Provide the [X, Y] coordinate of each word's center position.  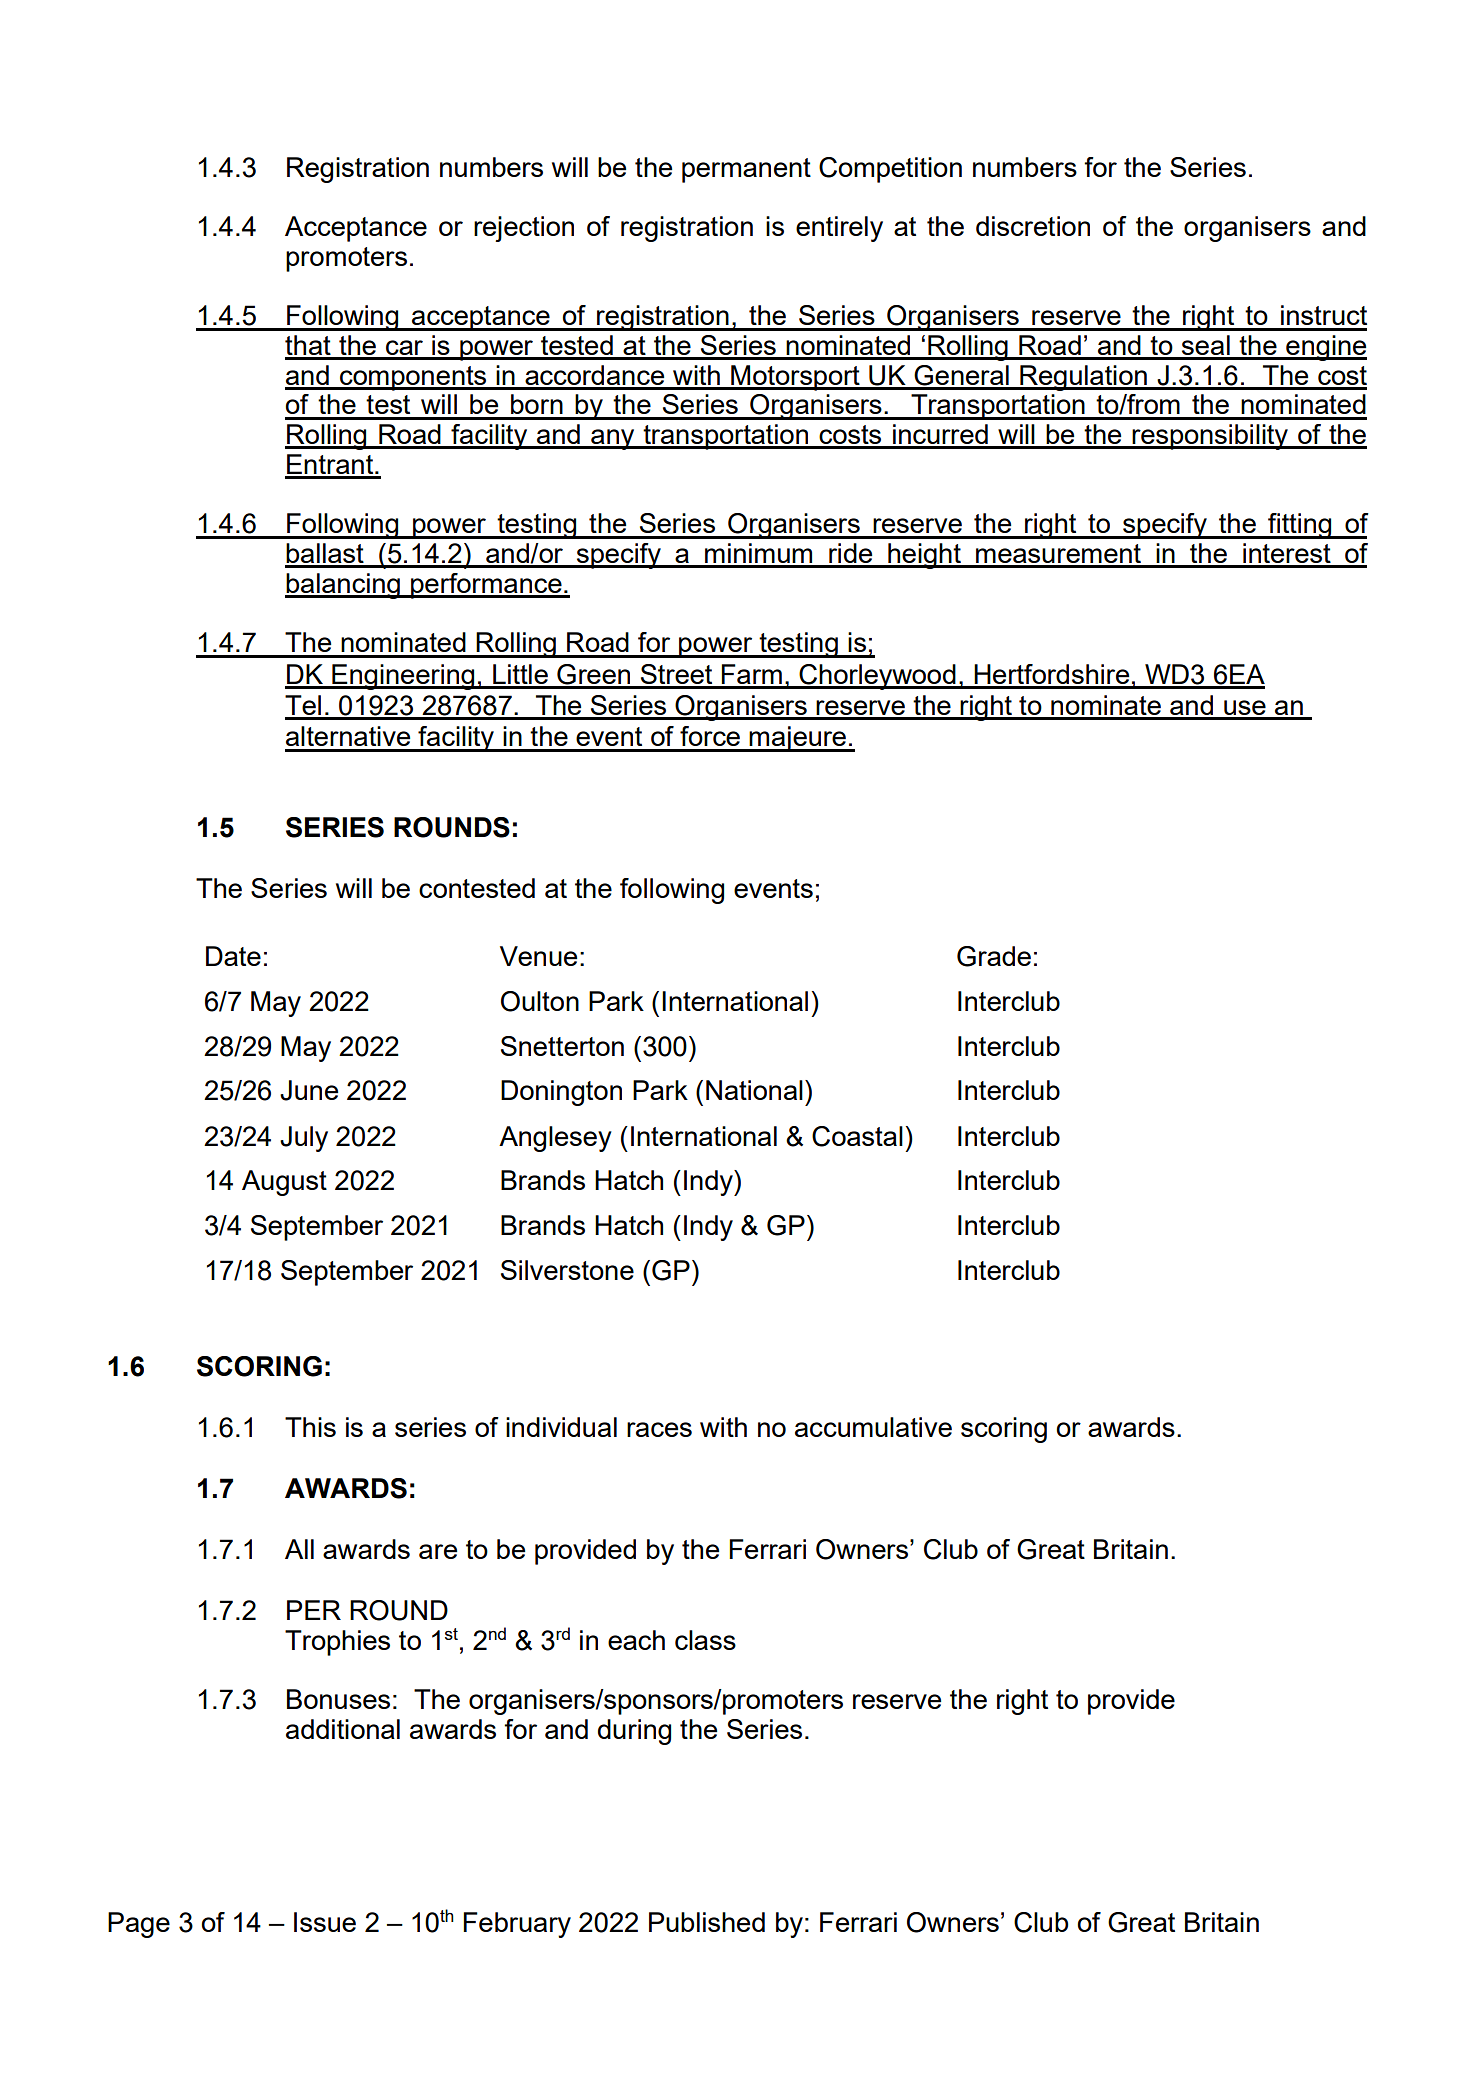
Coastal [857, 1136]
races [659, 1429]
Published [707, 1922]
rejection [524, 229]
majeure [798, 739]
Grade [994, 956]
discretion [1033, 226]
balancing [343, 586]
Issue [325, 1922]
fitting [1300, 526]
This [310, 1427]
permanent [746, 170]
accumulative [873, 1427]
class [705, 1640]
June [309, 1090]
